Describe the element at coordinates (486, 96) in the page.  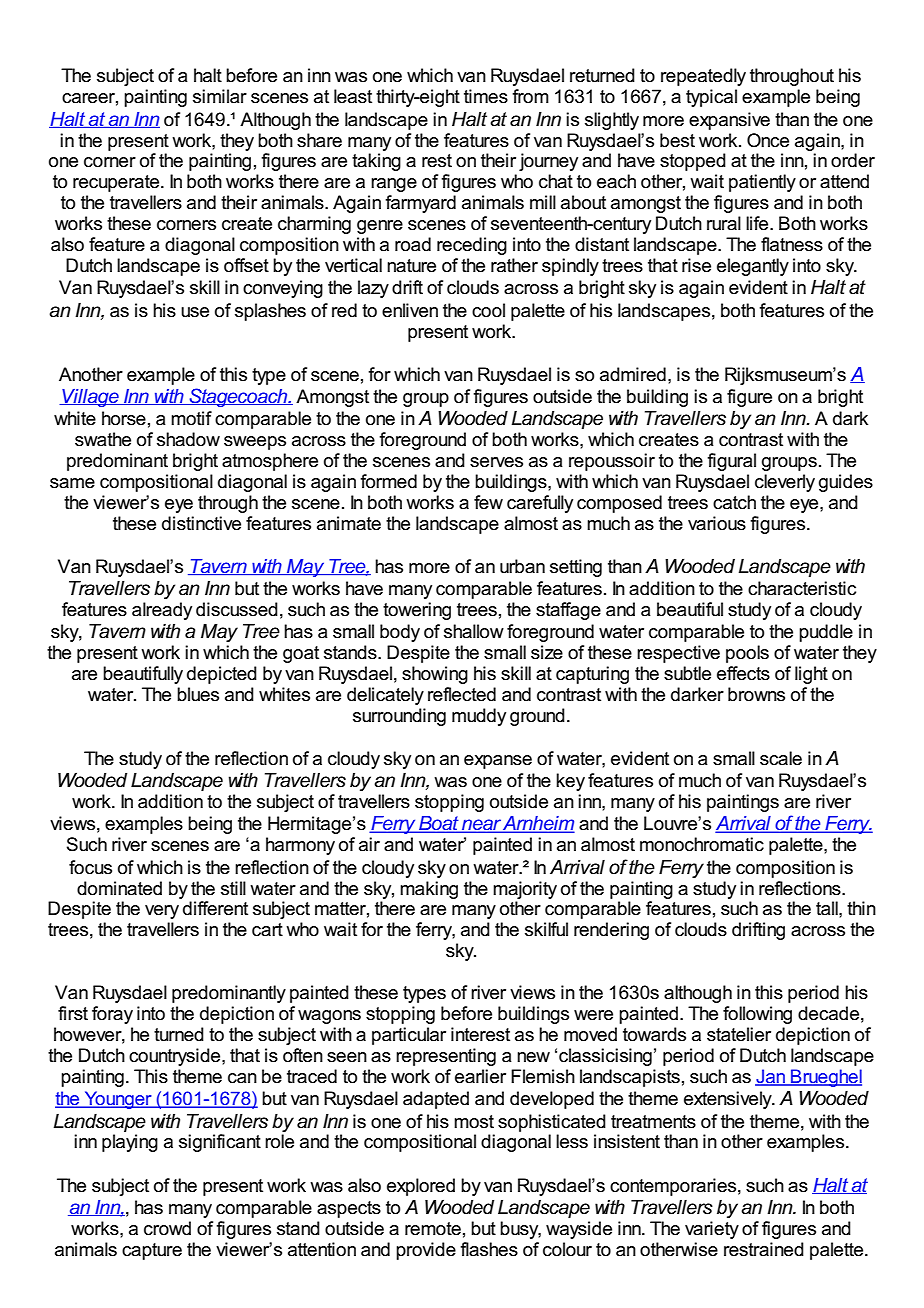
I see `times` at that location.
